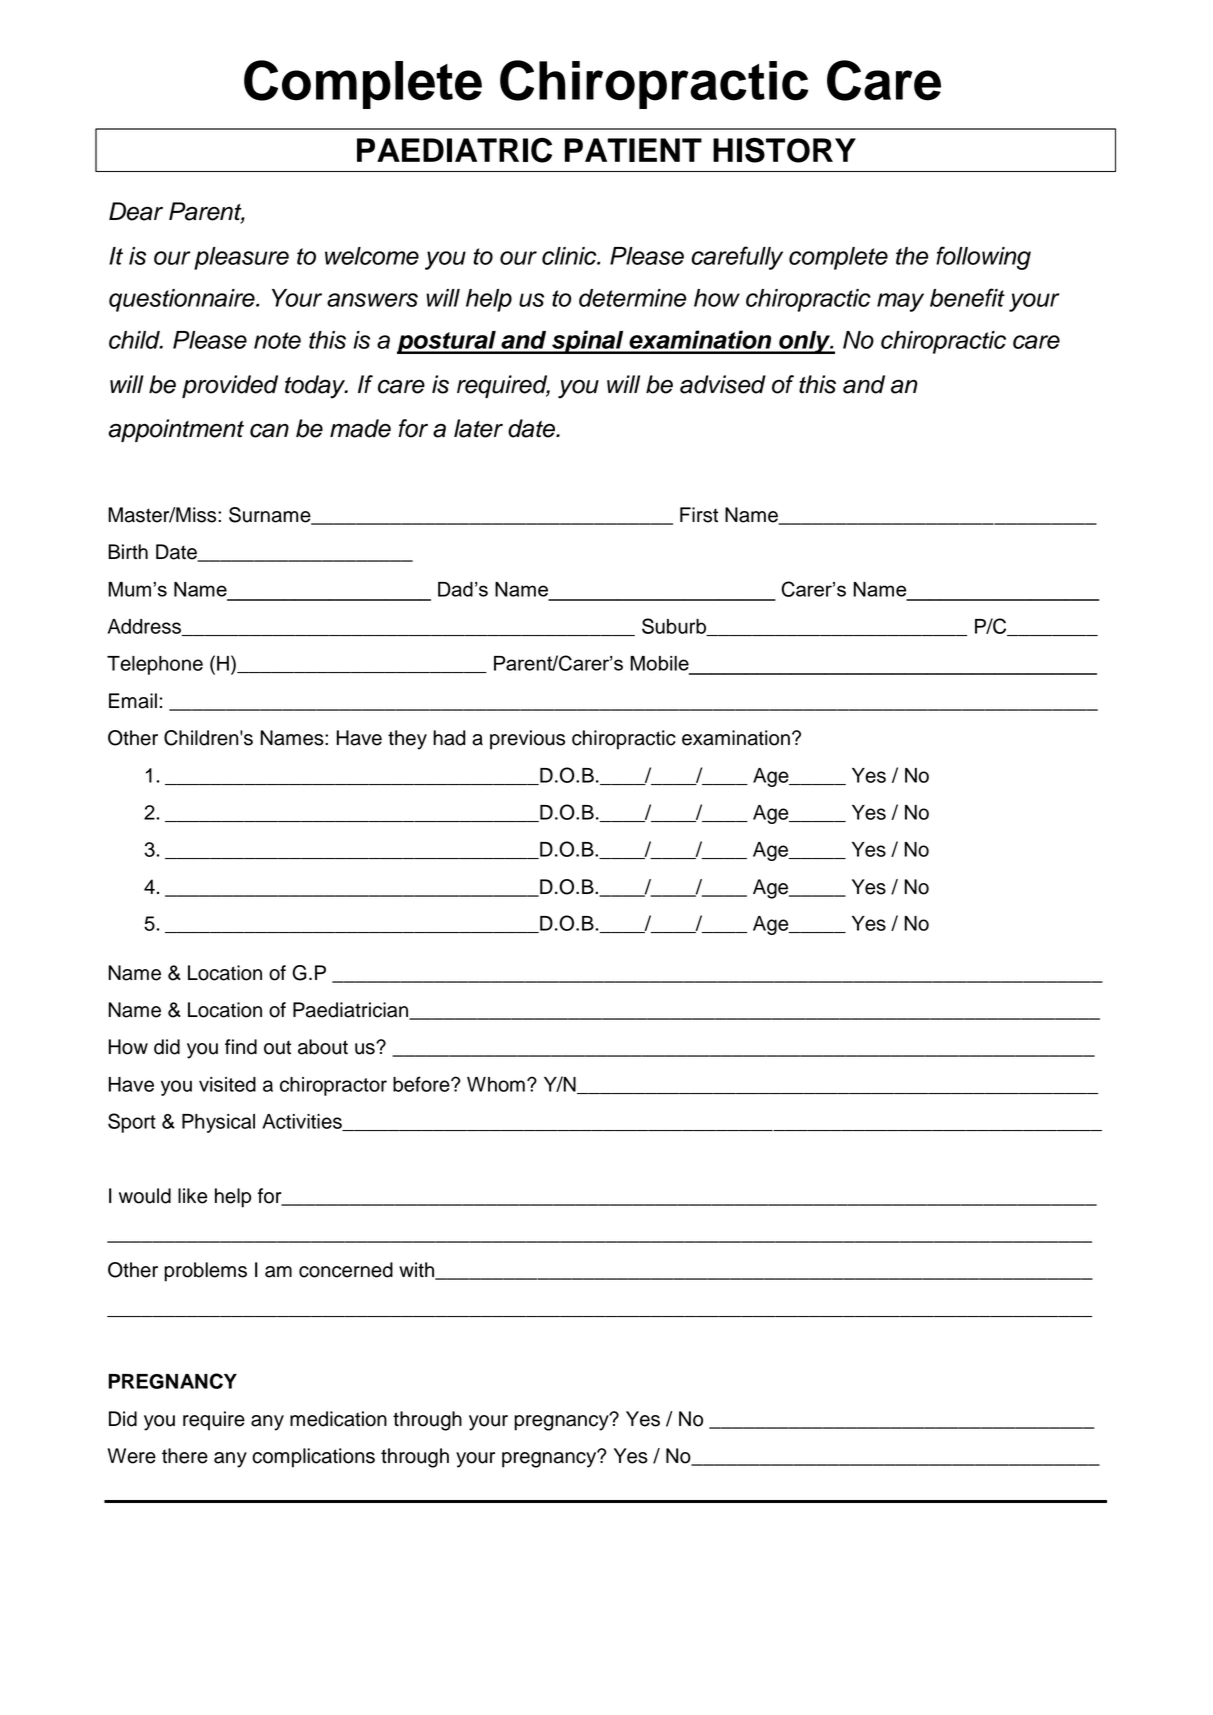  Describe the element at coordinates (192, 1196) in the screenshot. I see `like` at that location.
